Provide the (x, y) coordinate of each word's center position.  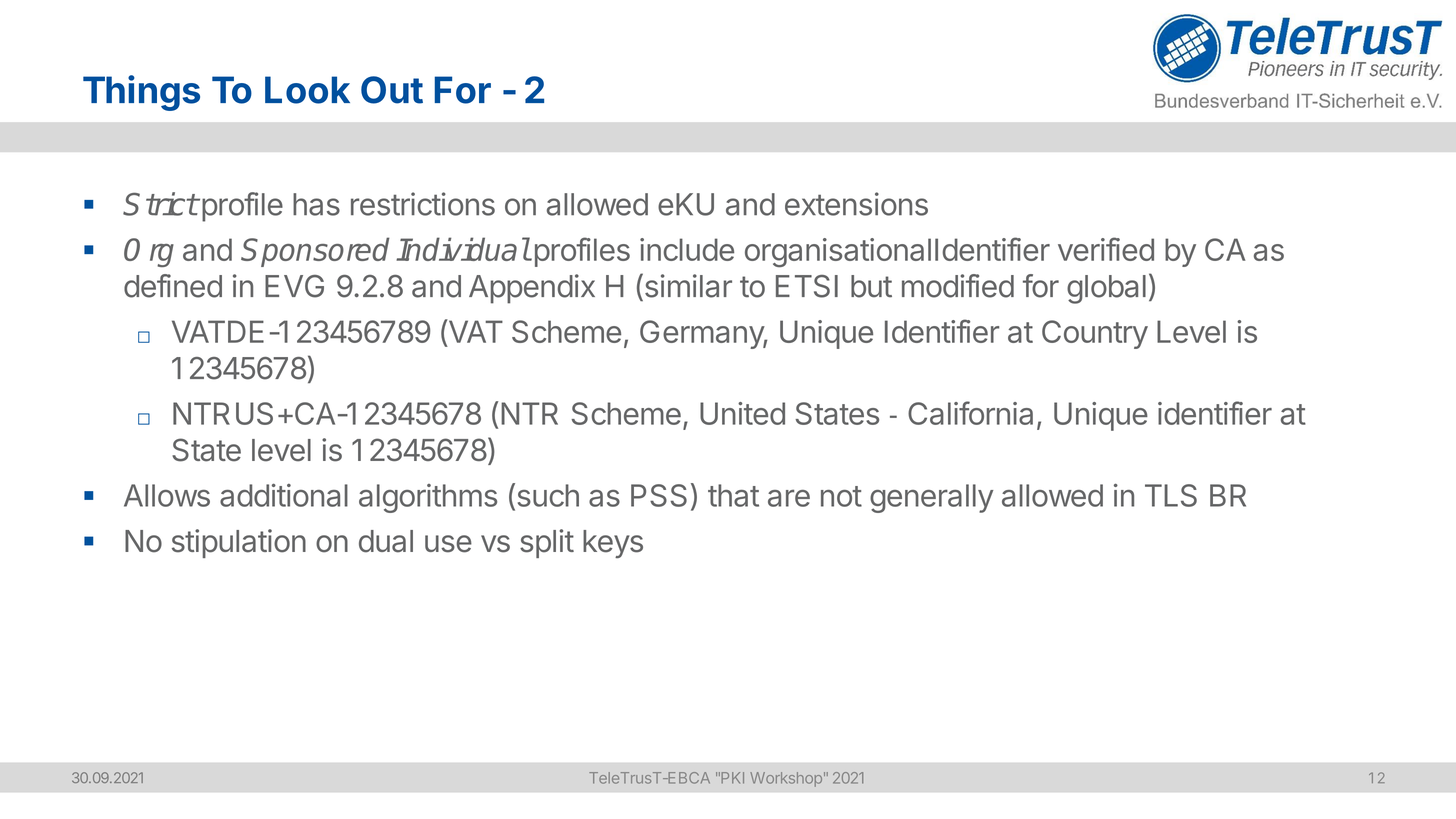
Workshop (786, 779)
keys (613, 544)
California (970, 413)
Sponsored (315, 252)
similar (687, 286)
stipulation (239, 543)
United (742, 413)
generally (931, 498)
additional (284, 495)
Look (307, 90)
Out (392, 90)
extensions (856, 204)
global (1106, 289)
